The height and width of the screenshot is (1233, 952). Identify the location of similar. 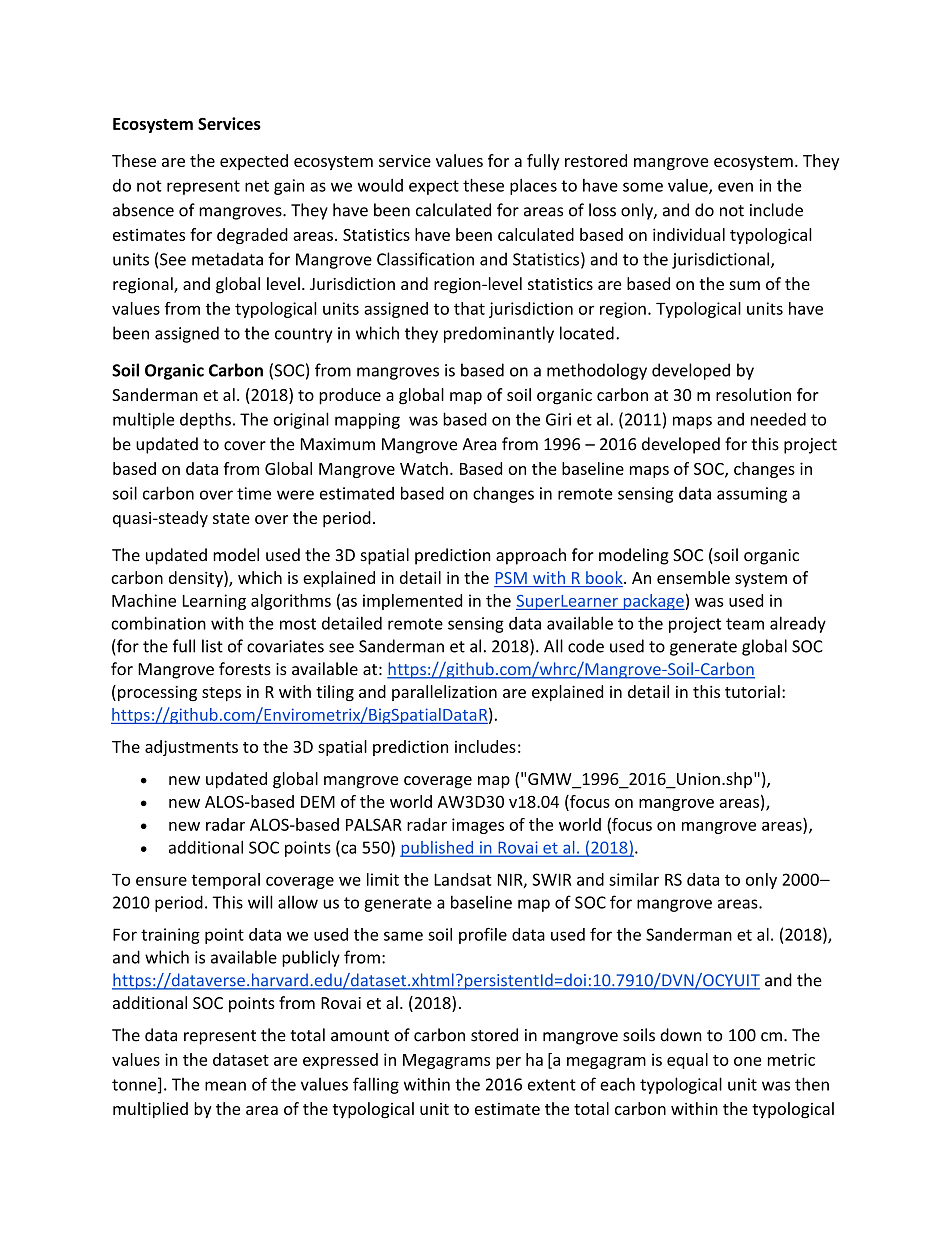
(634, 879).
